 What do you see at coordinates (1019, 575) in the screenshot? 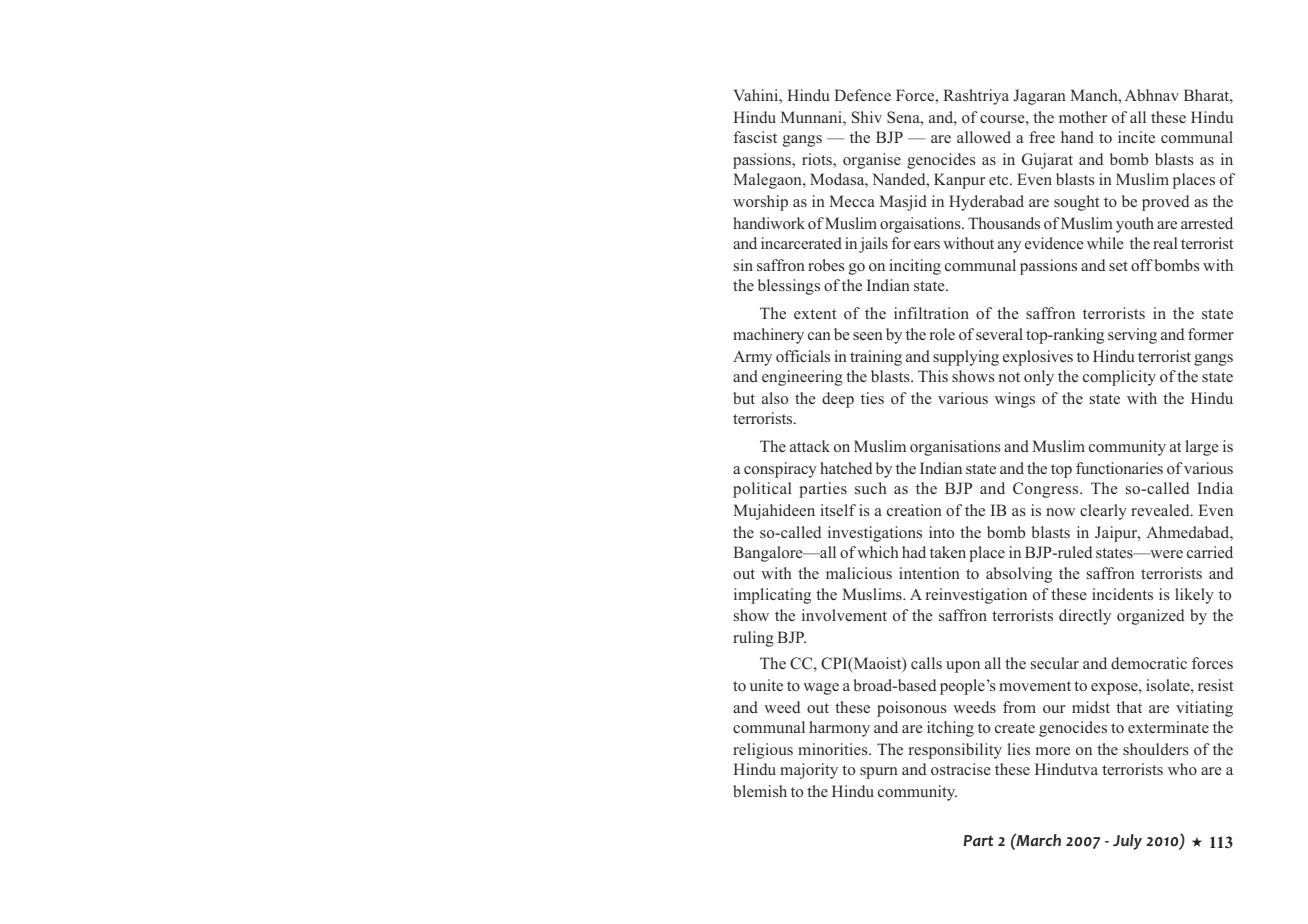
I see `absolving` at bounding box center [1019, 575].
